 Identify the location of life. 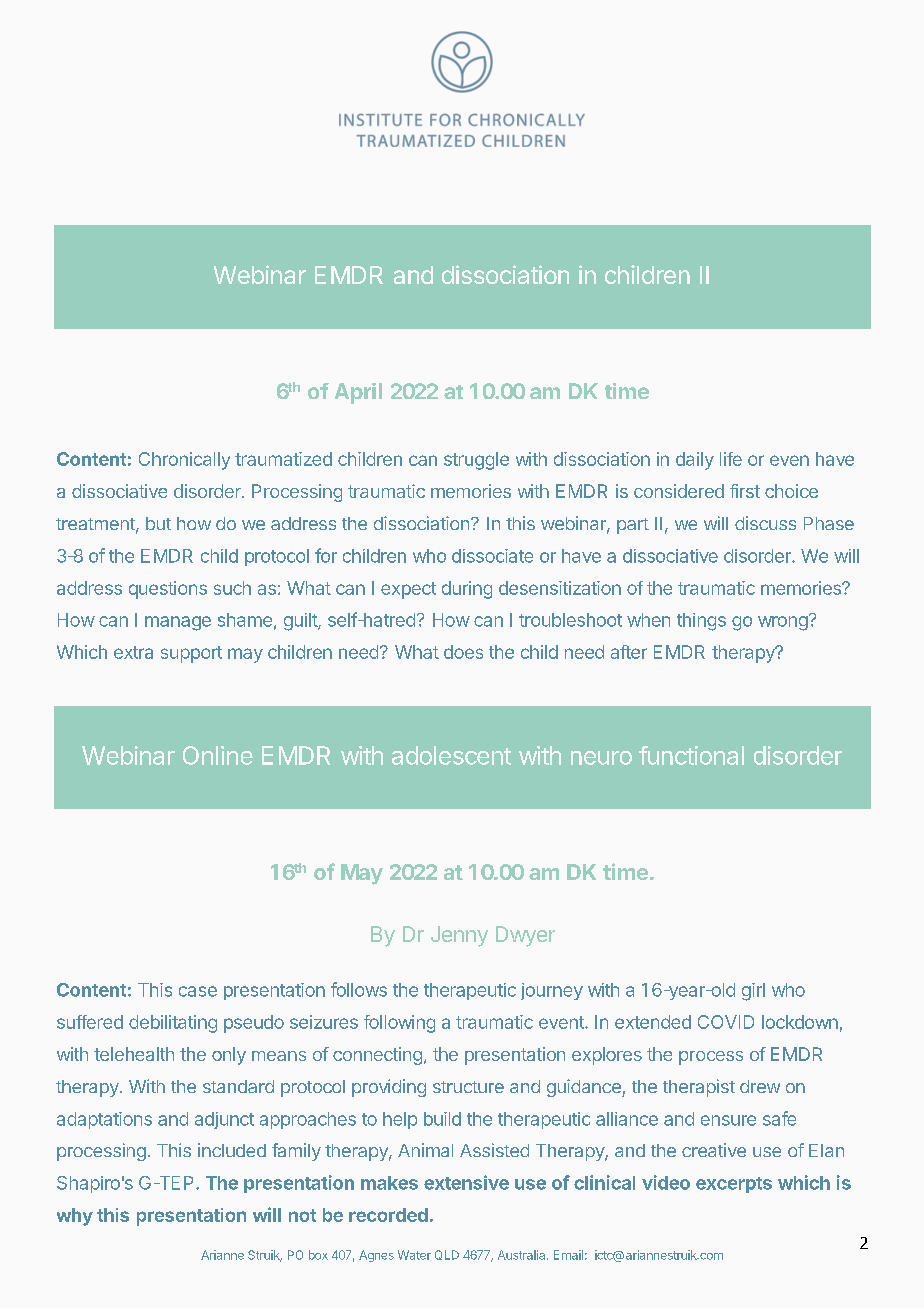
(731, 459).
